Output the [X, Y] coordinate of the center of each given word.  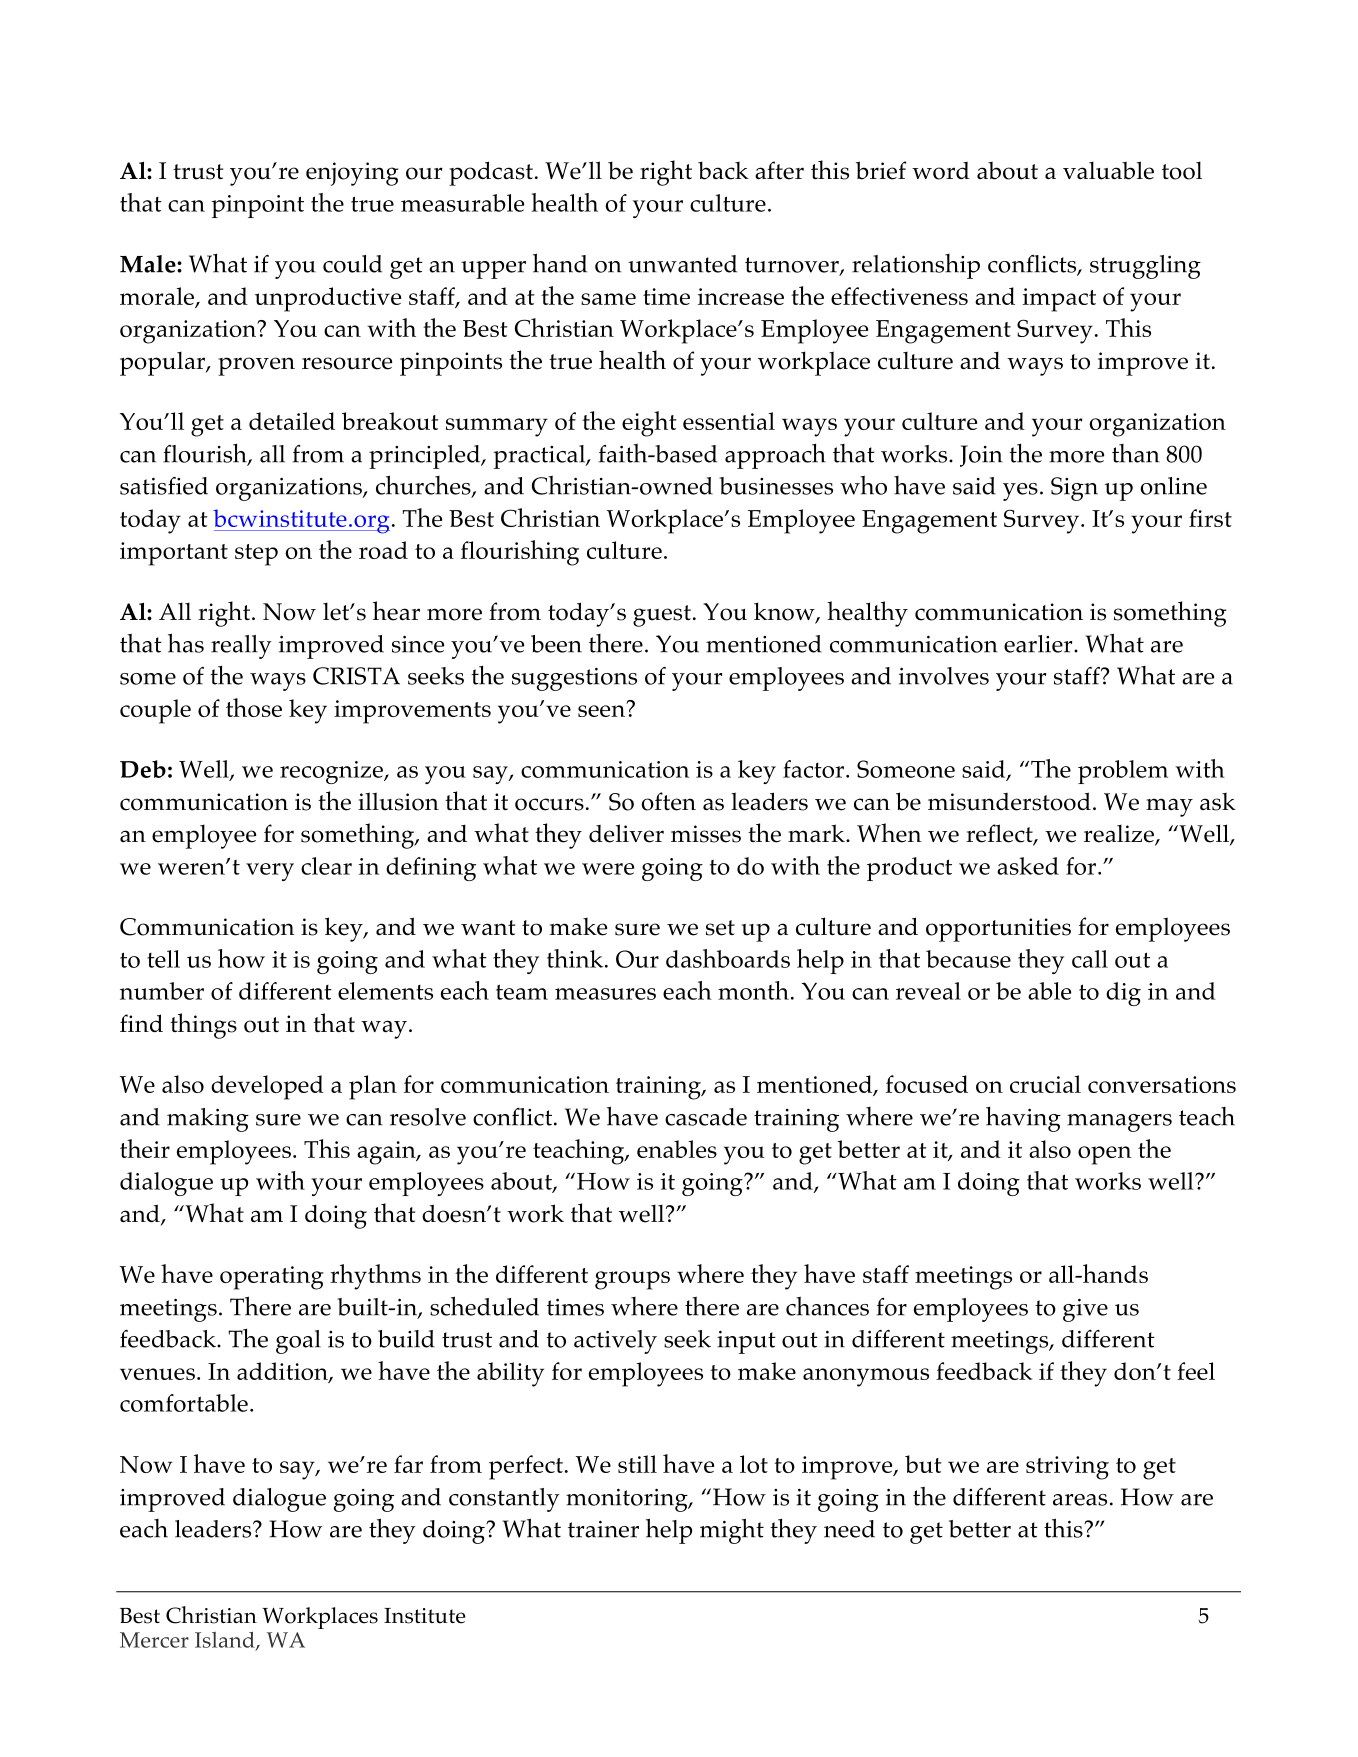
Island [226, 1641]
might [732, 1531]
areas [1080, 1500]
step [256, 555]
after [779, 170]
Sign [1074, 489]
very [270, 872]
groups [632, 1280]
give [1085, 1310]
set [720, 928]
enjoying [352, 174]
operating [272, 1278]
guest [662, 616]
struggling [1145, 267]
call [1090, 959]
